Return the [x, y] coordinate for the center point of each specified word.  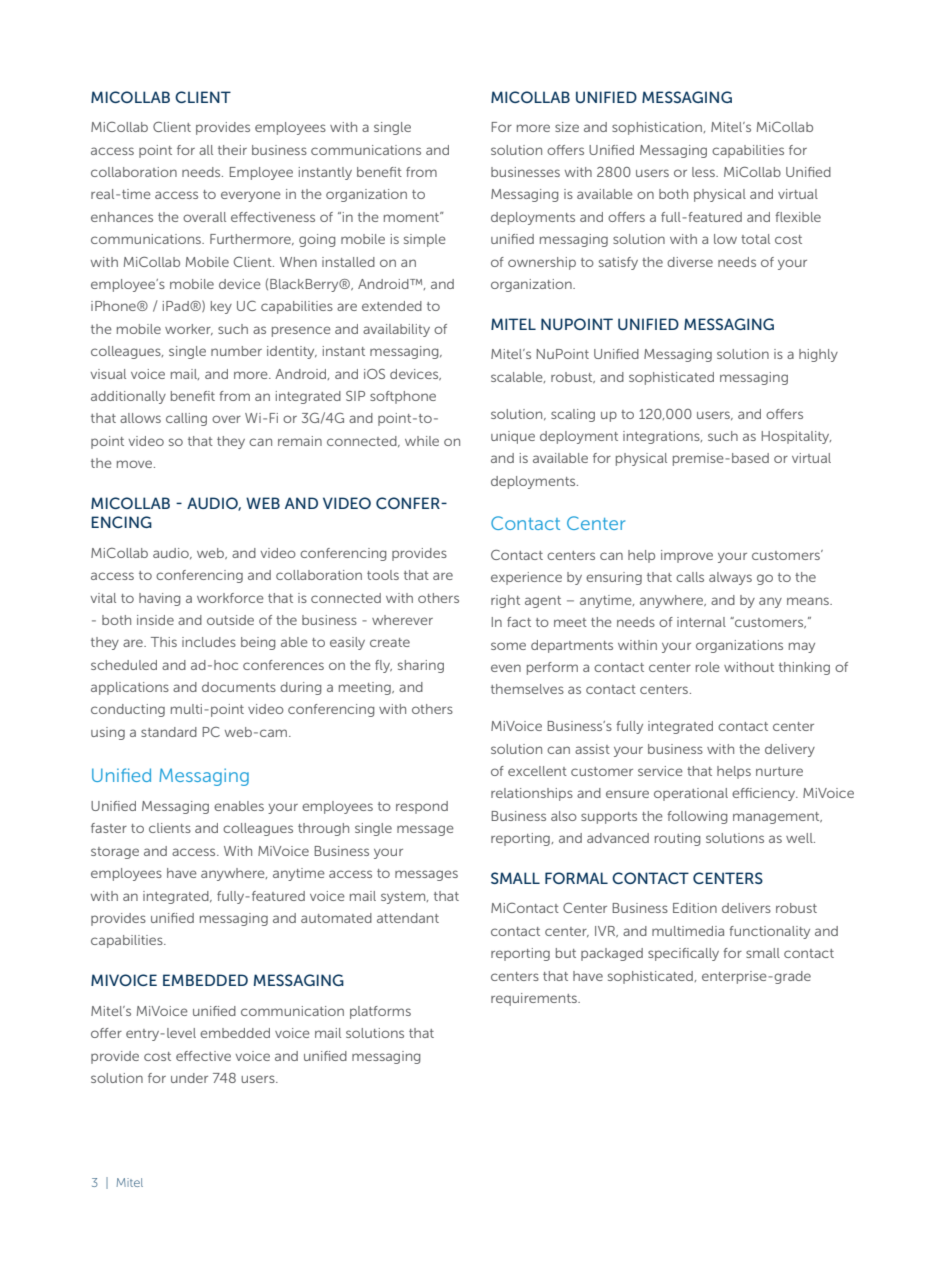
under [189, 1078]
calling [186, 419]
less [704, 172]
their [232, 150]
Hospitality [796, 437]
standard [169, 732]
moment [413, 217]
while [422, 441]
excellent [537, 771]
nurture [779, 771]
